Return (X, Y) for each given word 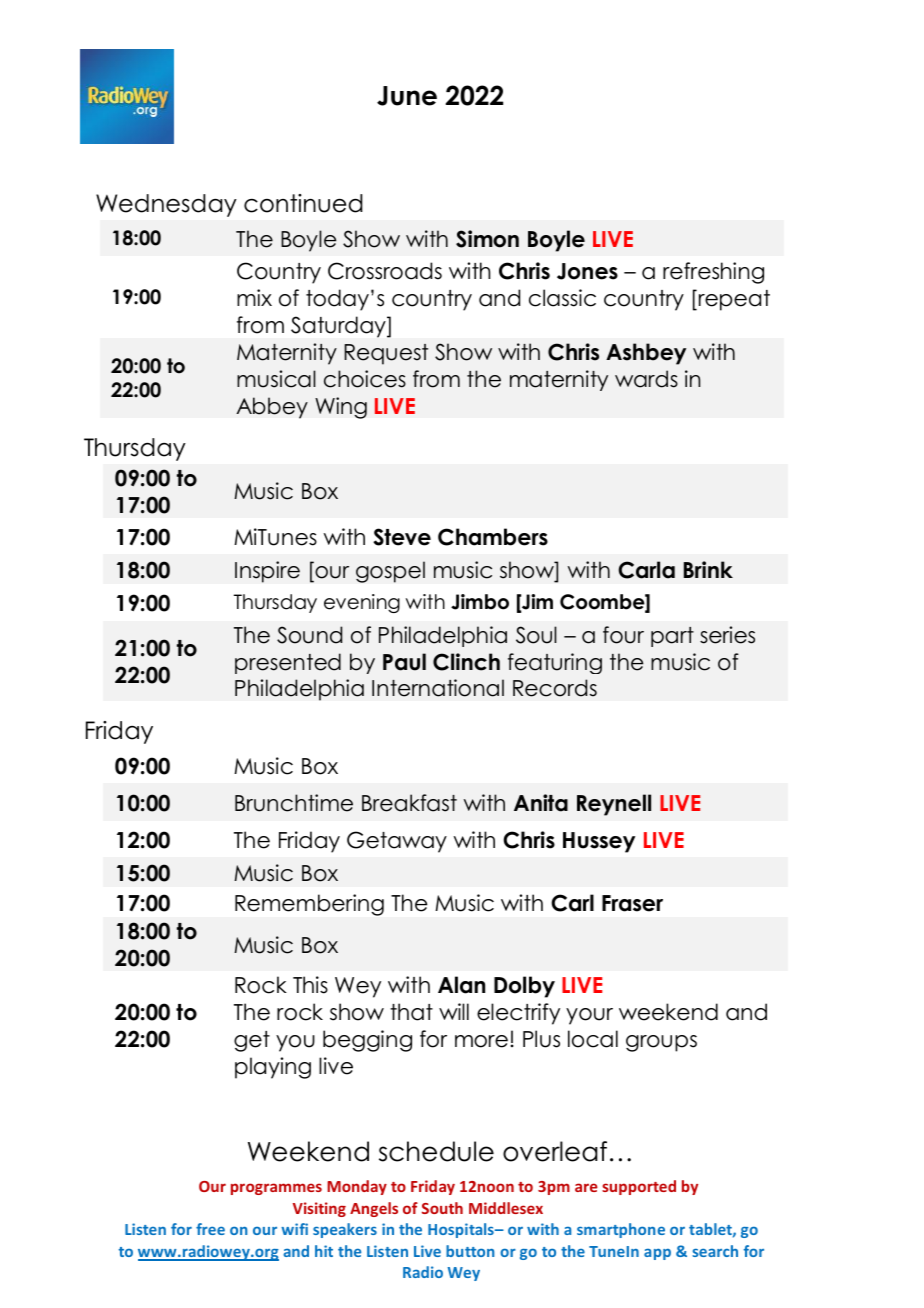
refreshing (713, 273)
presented (288, 663)
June (407, 96)
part (672, 637)
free (210, 1229)
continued (303, 203)
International (438, 688)
